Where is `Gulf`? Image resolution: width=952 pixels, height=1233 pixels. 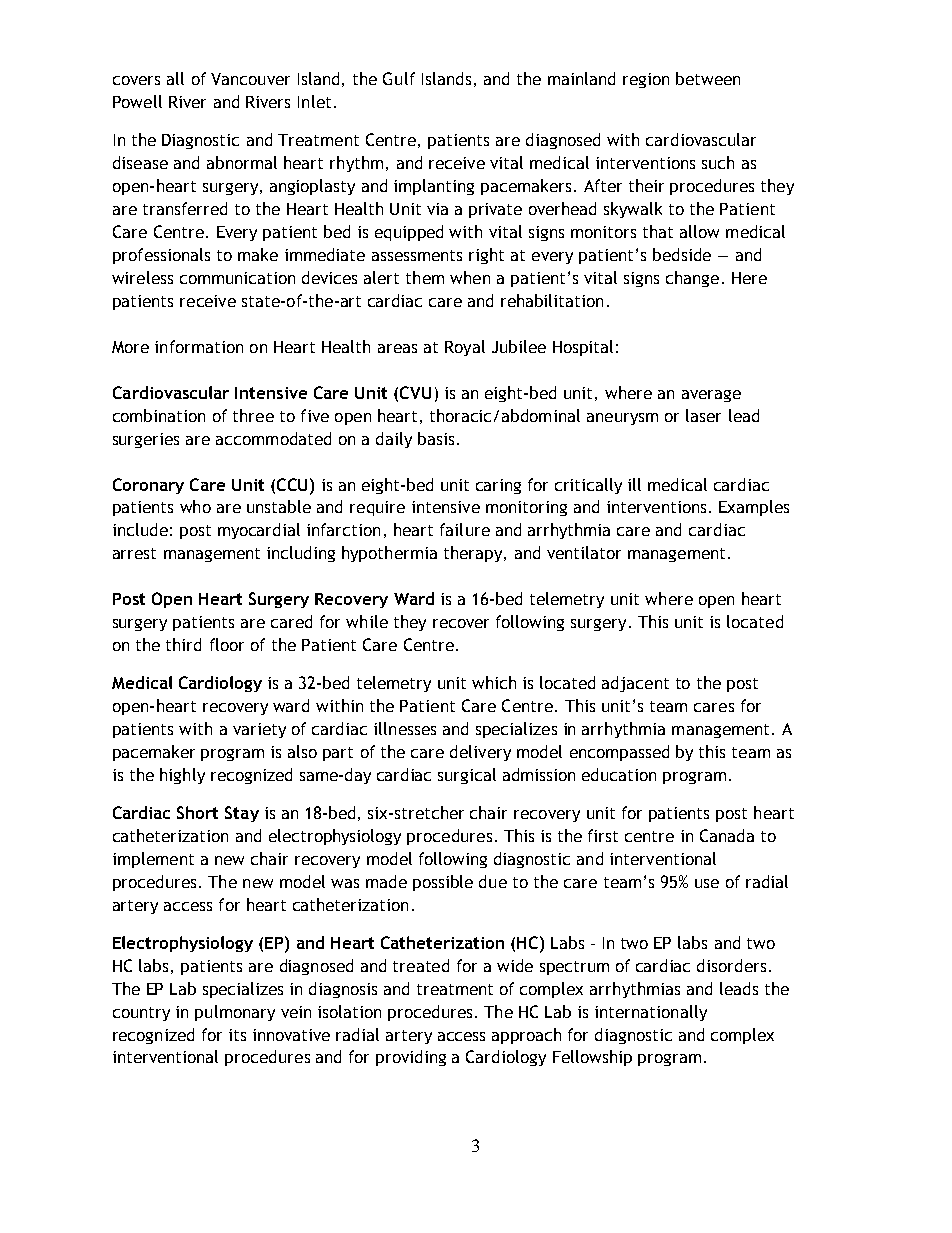 Gulf is located at coordinates (399, 78).
